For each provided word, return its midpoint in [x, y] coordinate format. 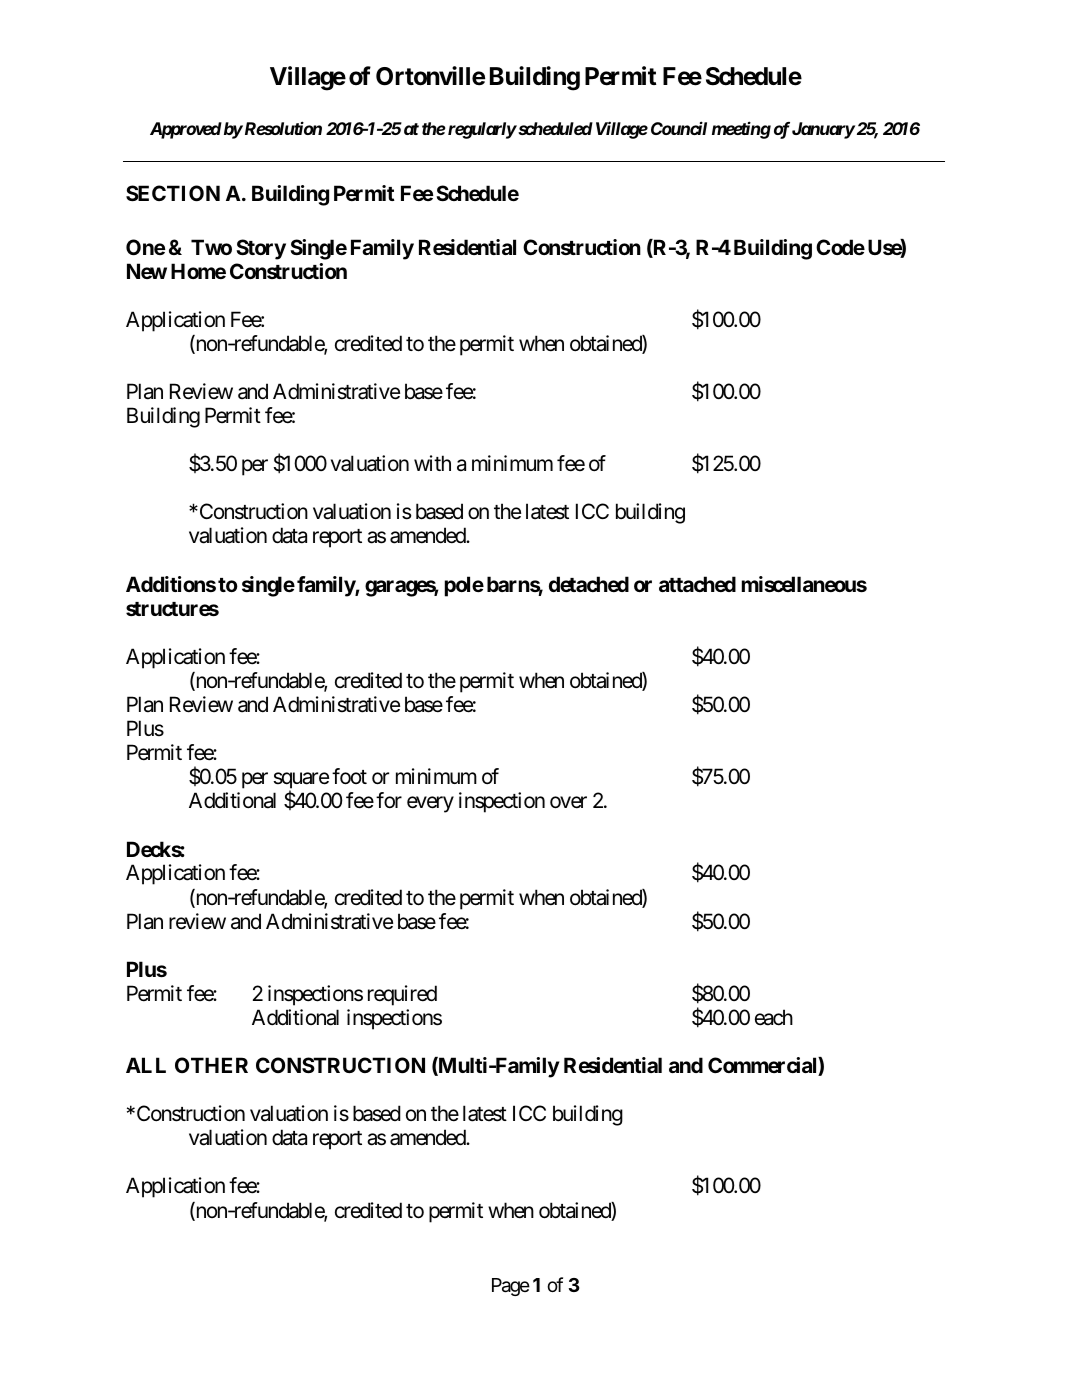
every [430, 805]
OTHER [211, 1065]
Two [211, 247]
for [389, 800]
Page [511, 1287]
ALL [146, 1065]
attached [697, 584]
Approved [186, 130]
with [432, 463]
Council [679, 128]
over [568, 803]
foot [349, 776]
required [402, 995]
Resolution [282, 128]
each [774, 1017]
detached [589, 584]
